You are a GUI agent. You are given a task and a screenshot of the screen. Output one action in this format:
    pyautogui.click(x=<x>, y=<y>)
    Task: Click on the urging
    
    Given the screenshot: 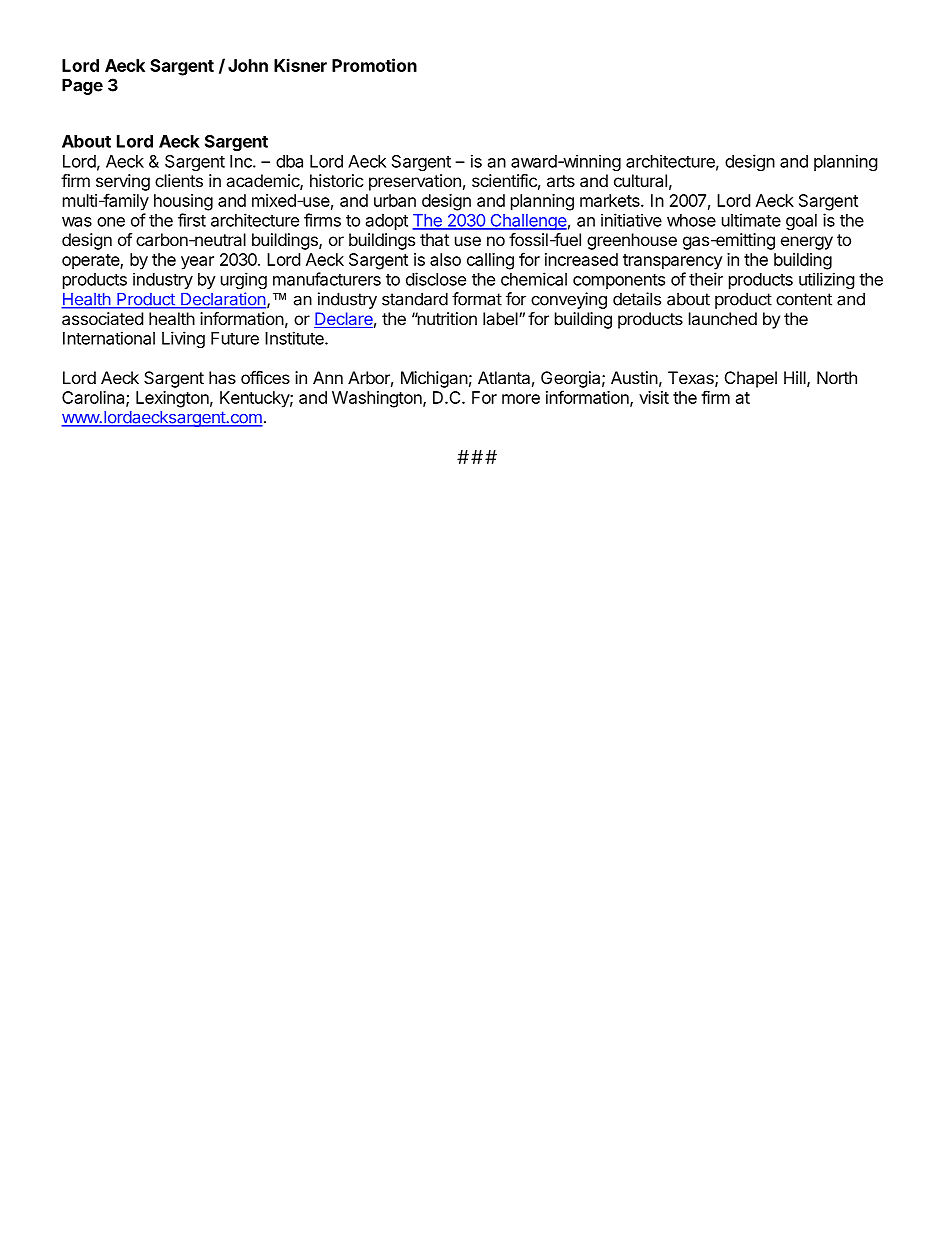 What is the action you would take?
    pyautogui.click(x=244, y=280)
